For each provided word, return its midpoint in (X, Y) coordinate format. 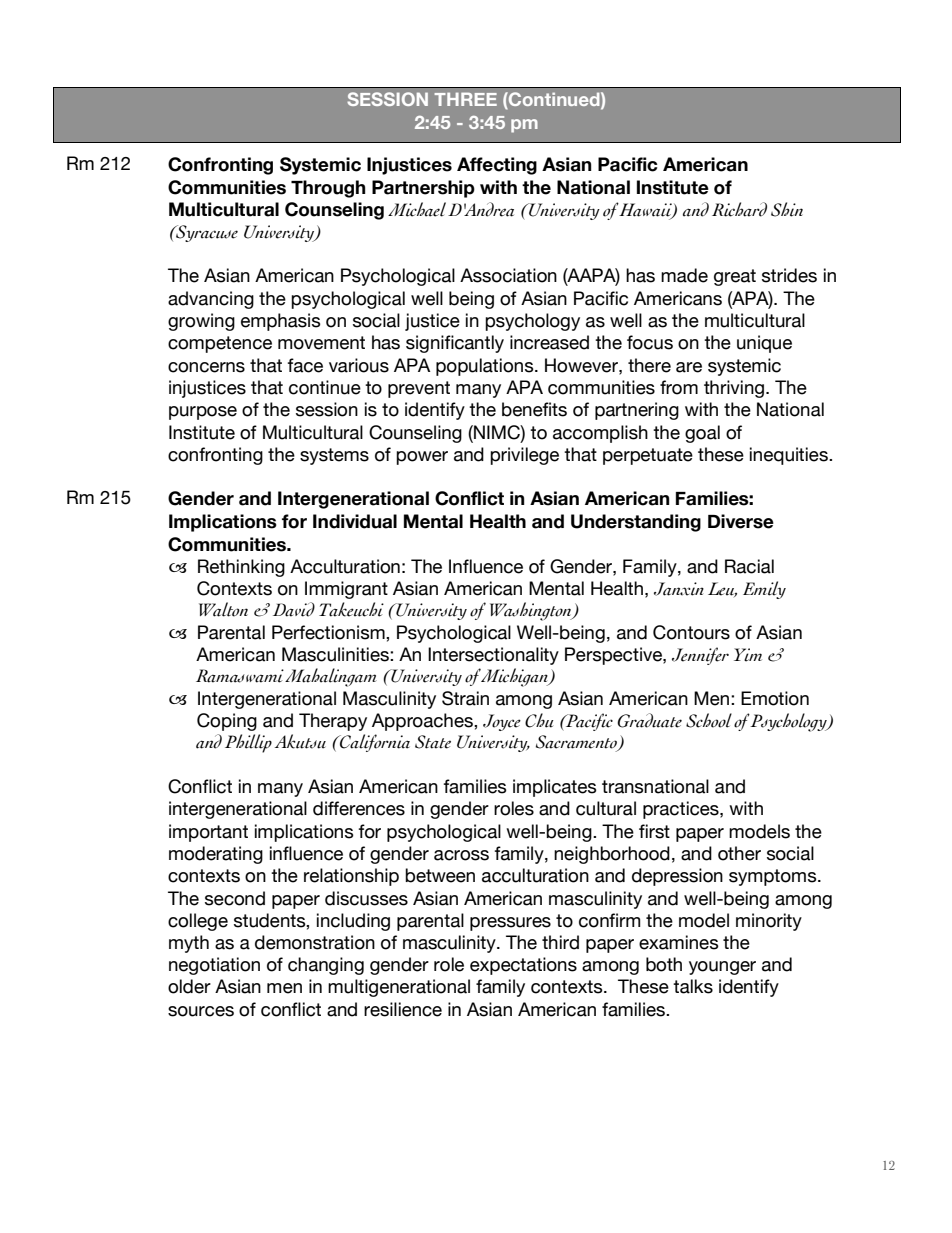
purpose (203, 413)
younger (722, 968)
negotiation (214, 966)
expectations (523, 966)
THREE (465, 99)
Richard (739, 209)
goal (702, 434)
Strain (465, 698)
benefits (534, 409)
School (709, 720)
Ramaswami (240, 676)
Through (328, 189)
